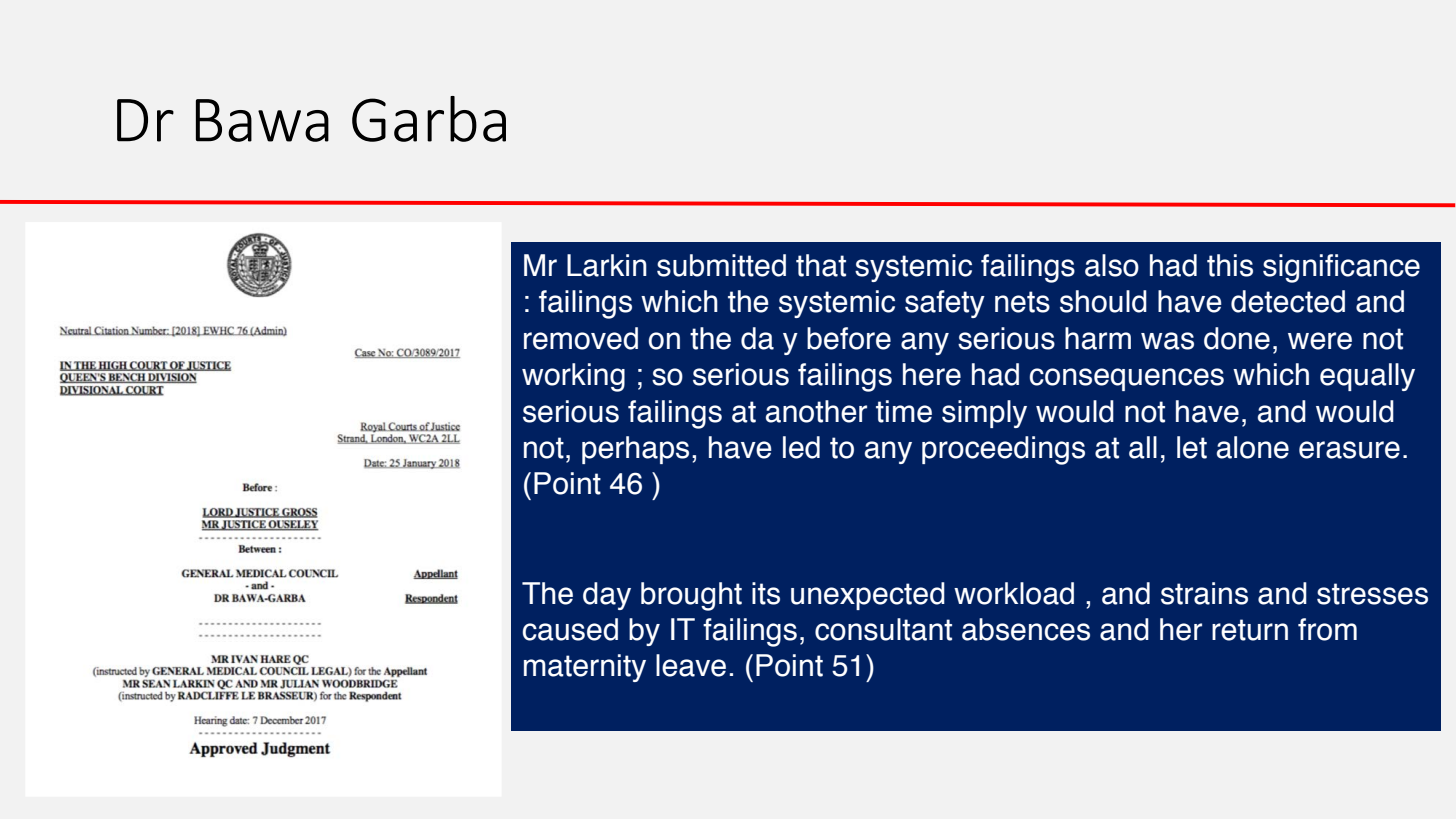 The image size is (1456, 819). I want to click on before, so click(849, 338).
